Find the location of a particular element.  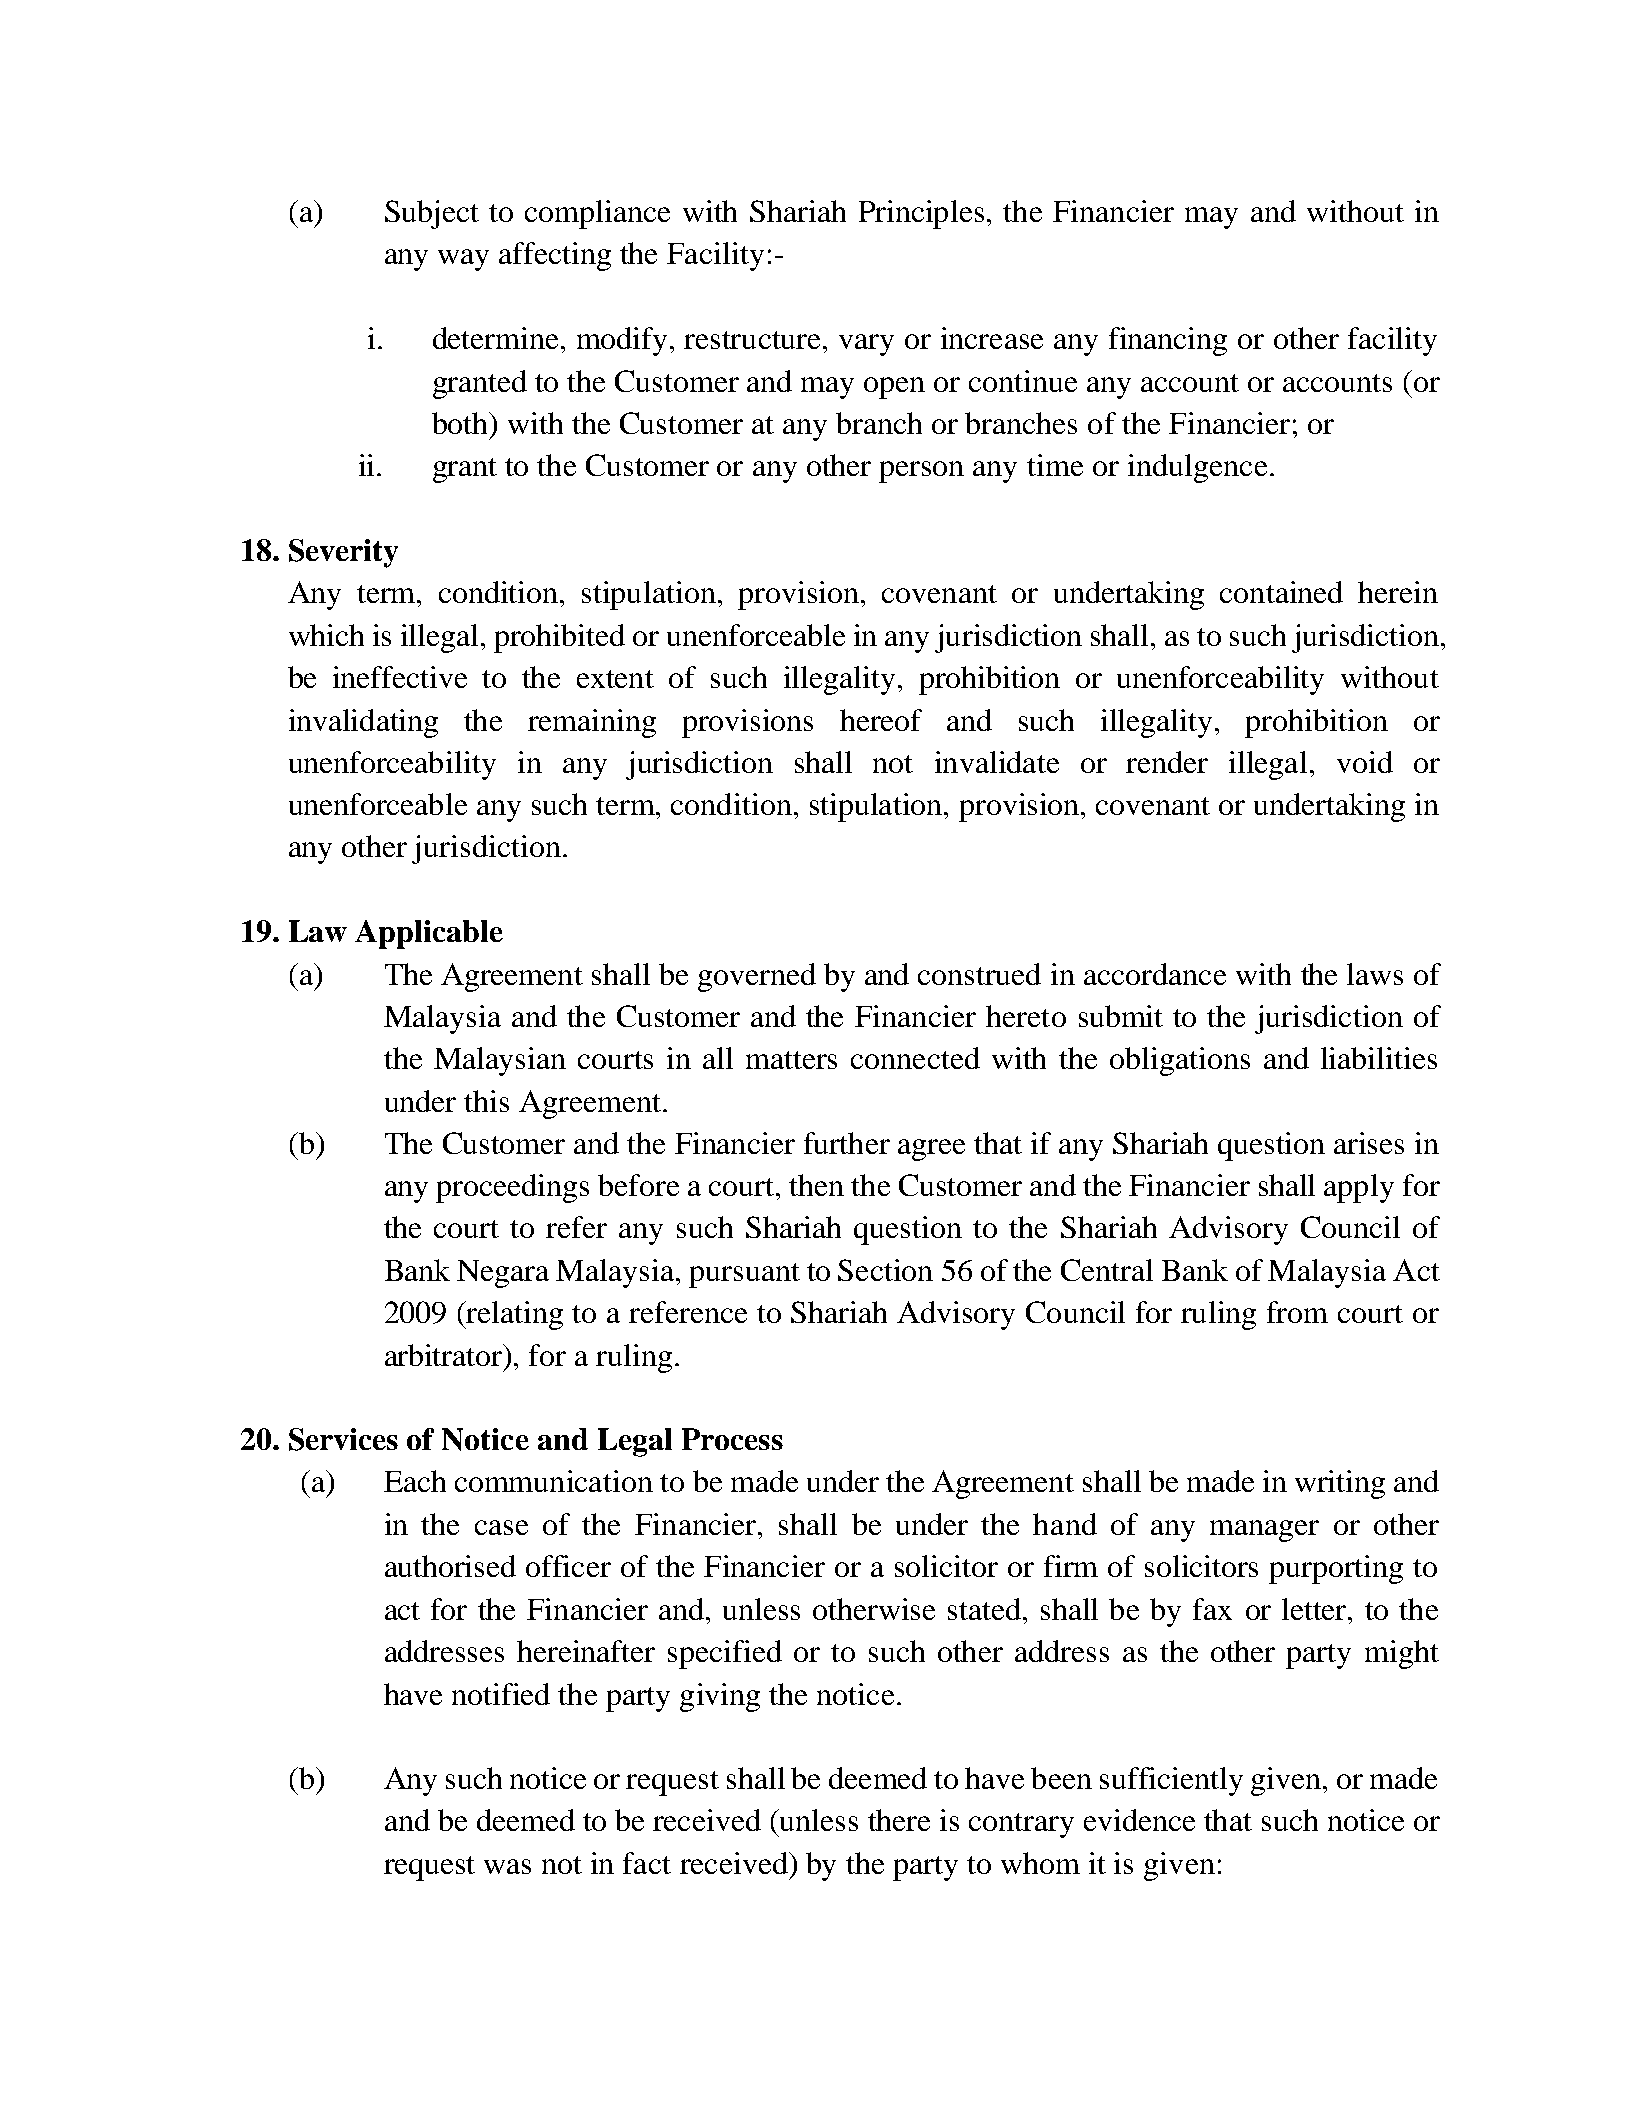

from is located at coordinates (1297, 1312).
